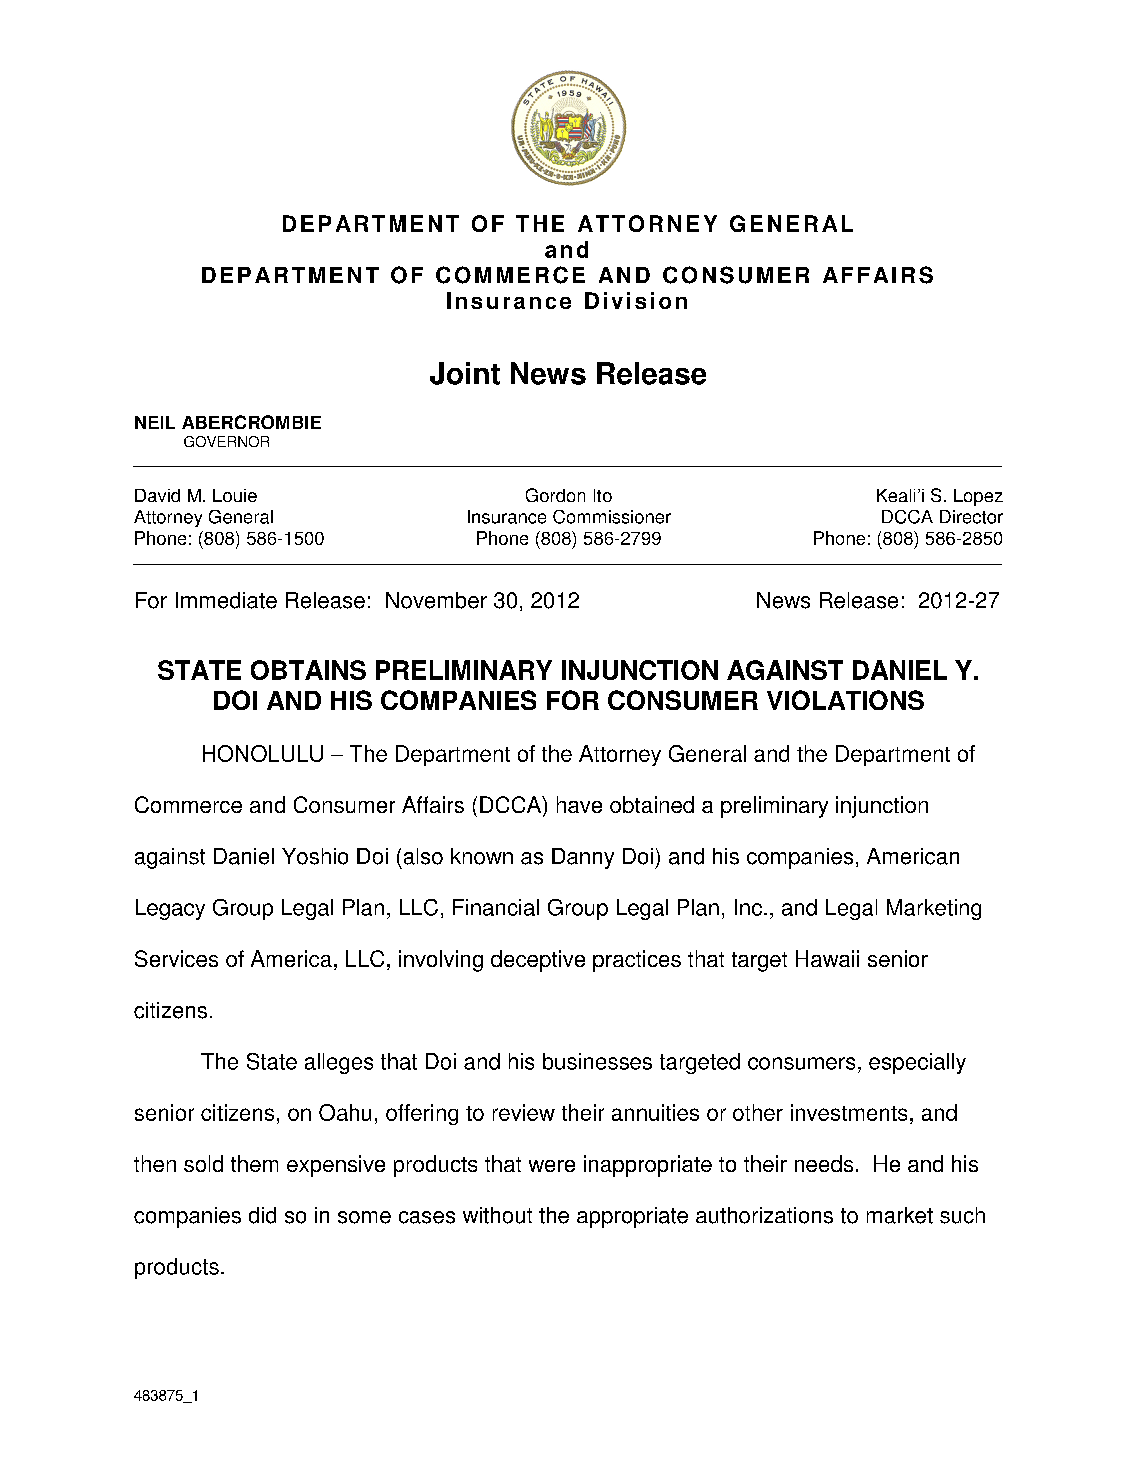  Describe the element at coordinates (235, 495) in the screenshot. I see `Louie` at that location.
